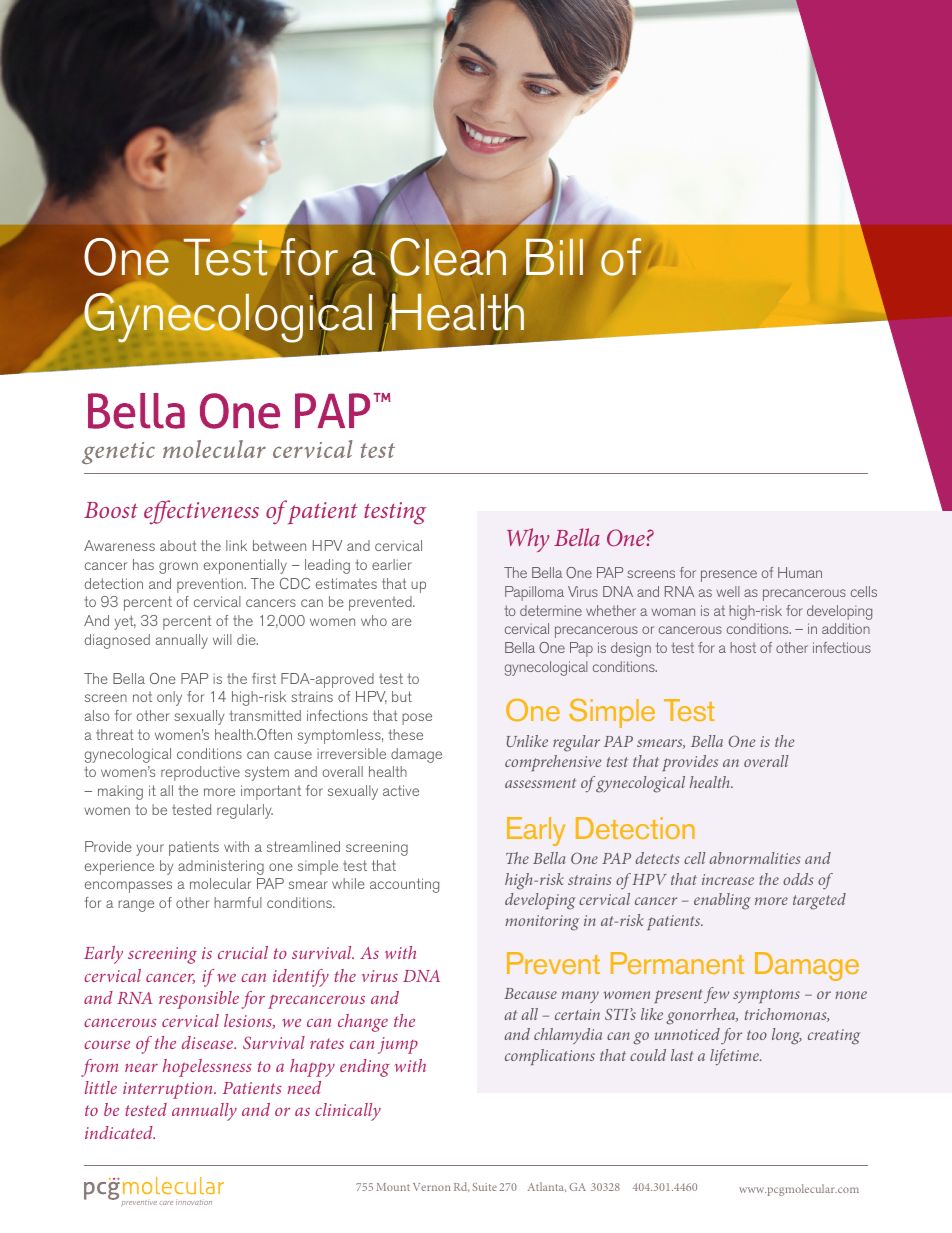  Describe the element at coordinates (178, 568) in the screenshot. I see `grown` at that location.
